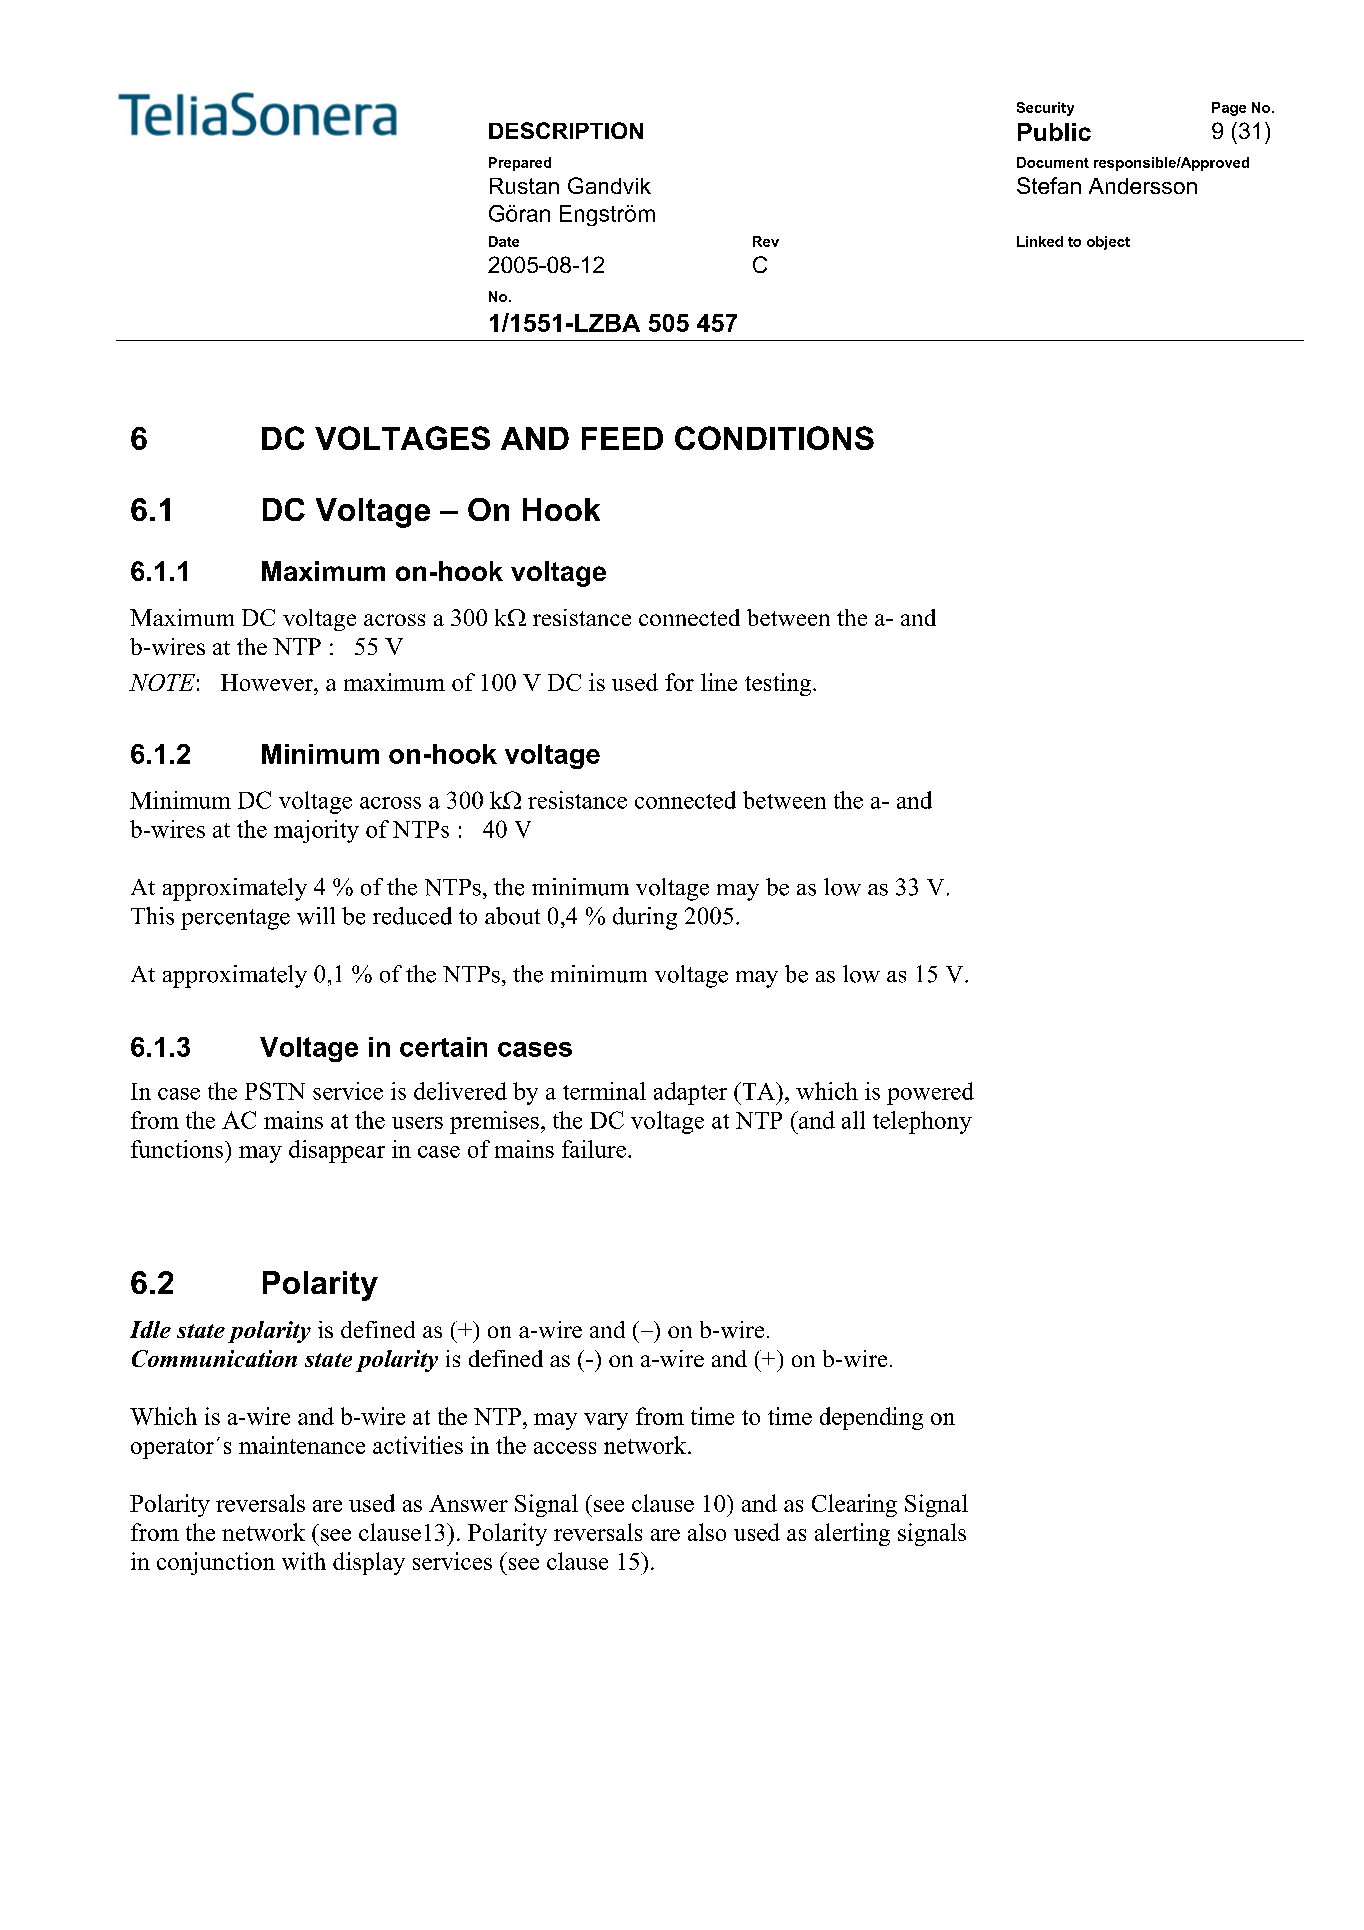  Describe the element at coordinates (645, 918) in the image. I see `during` at that location.
